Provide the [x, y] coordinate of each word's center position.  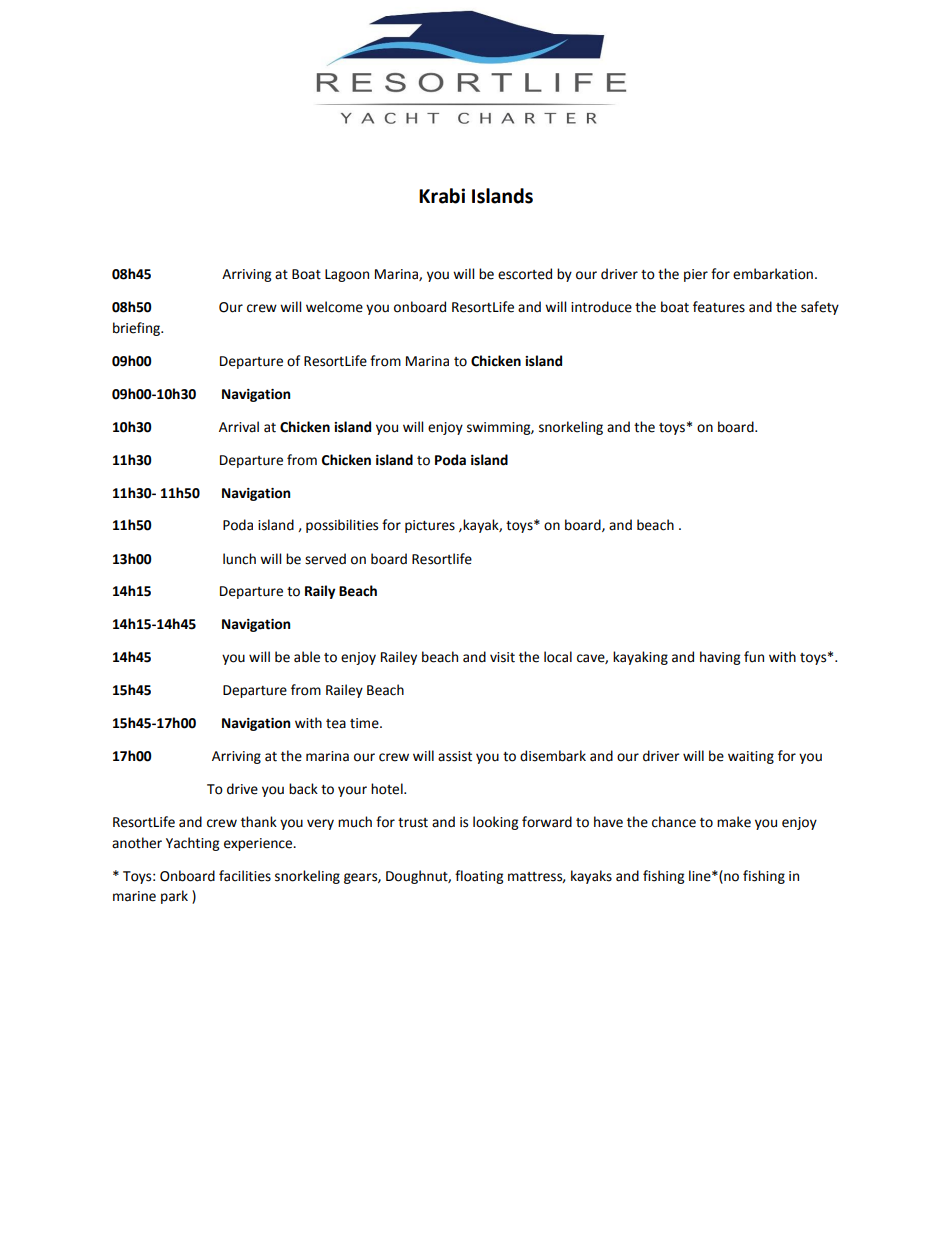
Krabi [442, 196]
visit [502, 657]
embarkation [773, 274]
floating [479, 877]
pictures [430, 526]
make [734, 822]
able [307, 657]
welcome [334, 307]
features [719, 307]
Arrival [239, 427]
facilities [245, 876]
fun [754, 657]
